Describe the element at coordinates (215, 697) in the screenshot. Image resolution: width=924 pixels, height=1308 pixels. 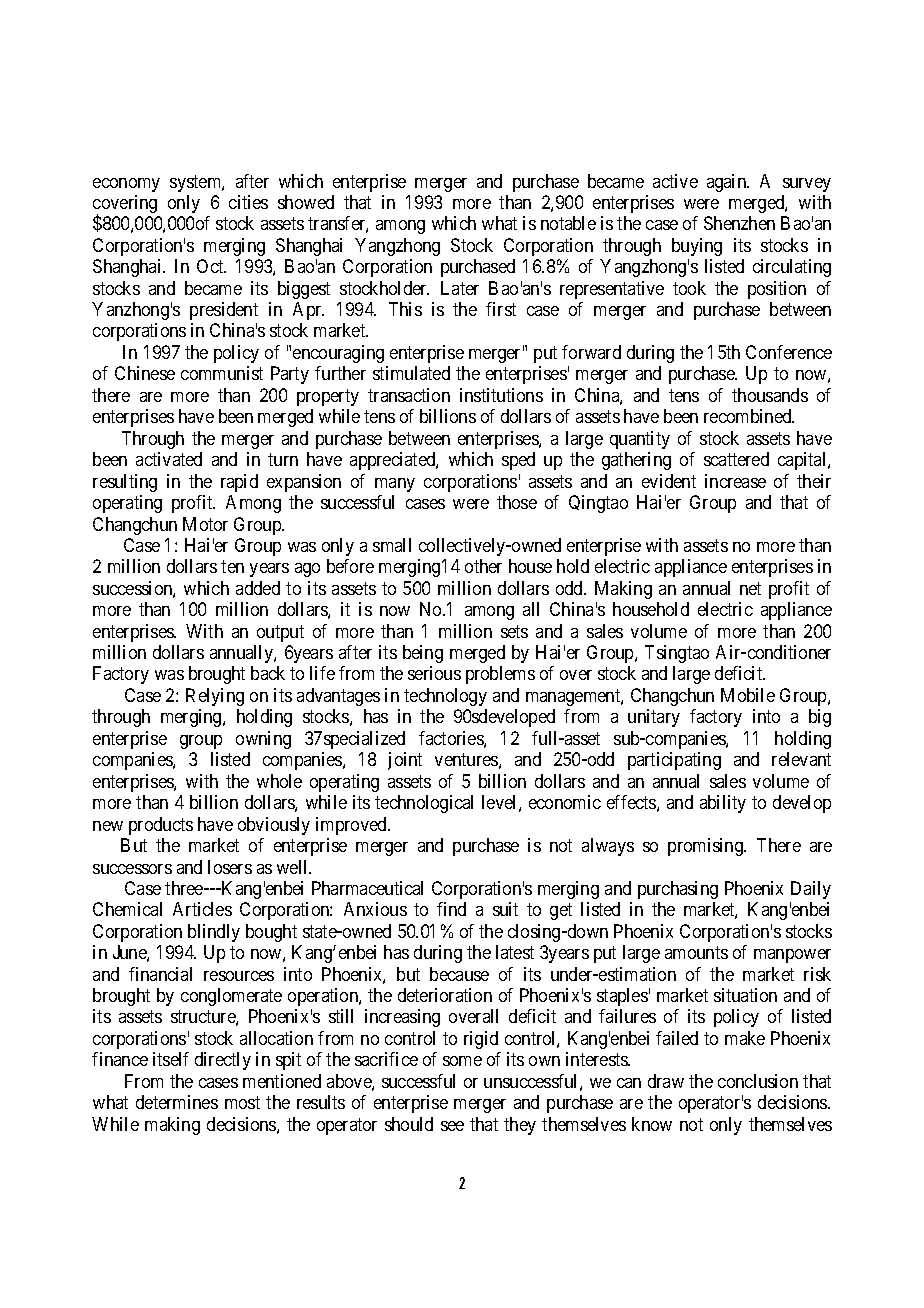
I see `Relying` at that location.
